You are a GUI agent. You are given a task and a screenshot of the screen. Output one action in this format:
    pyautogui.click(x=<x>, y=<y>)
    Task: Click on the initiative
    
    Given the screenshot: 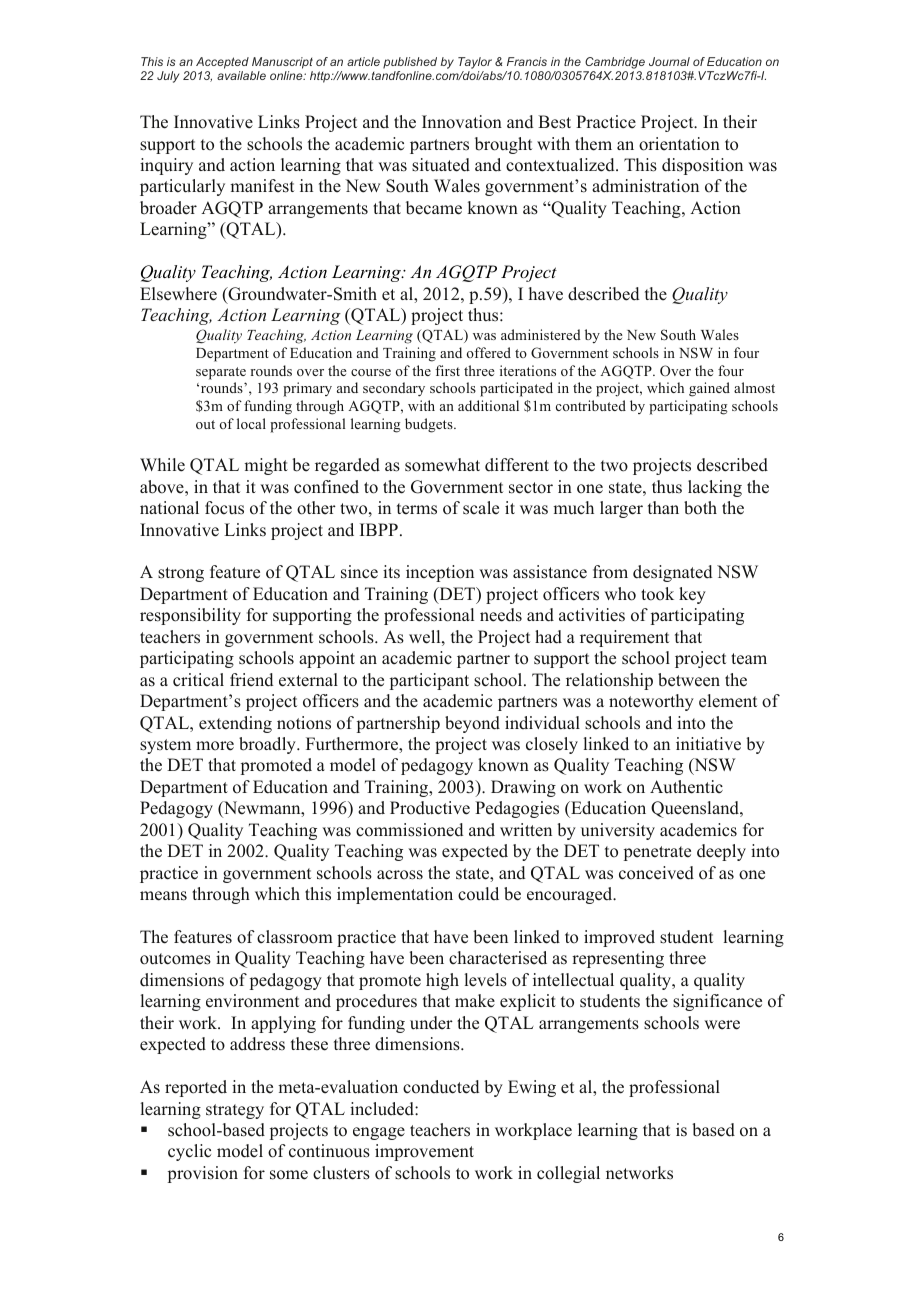 What is the action you would take?
    pyautogui.click(x=708, y=744)
